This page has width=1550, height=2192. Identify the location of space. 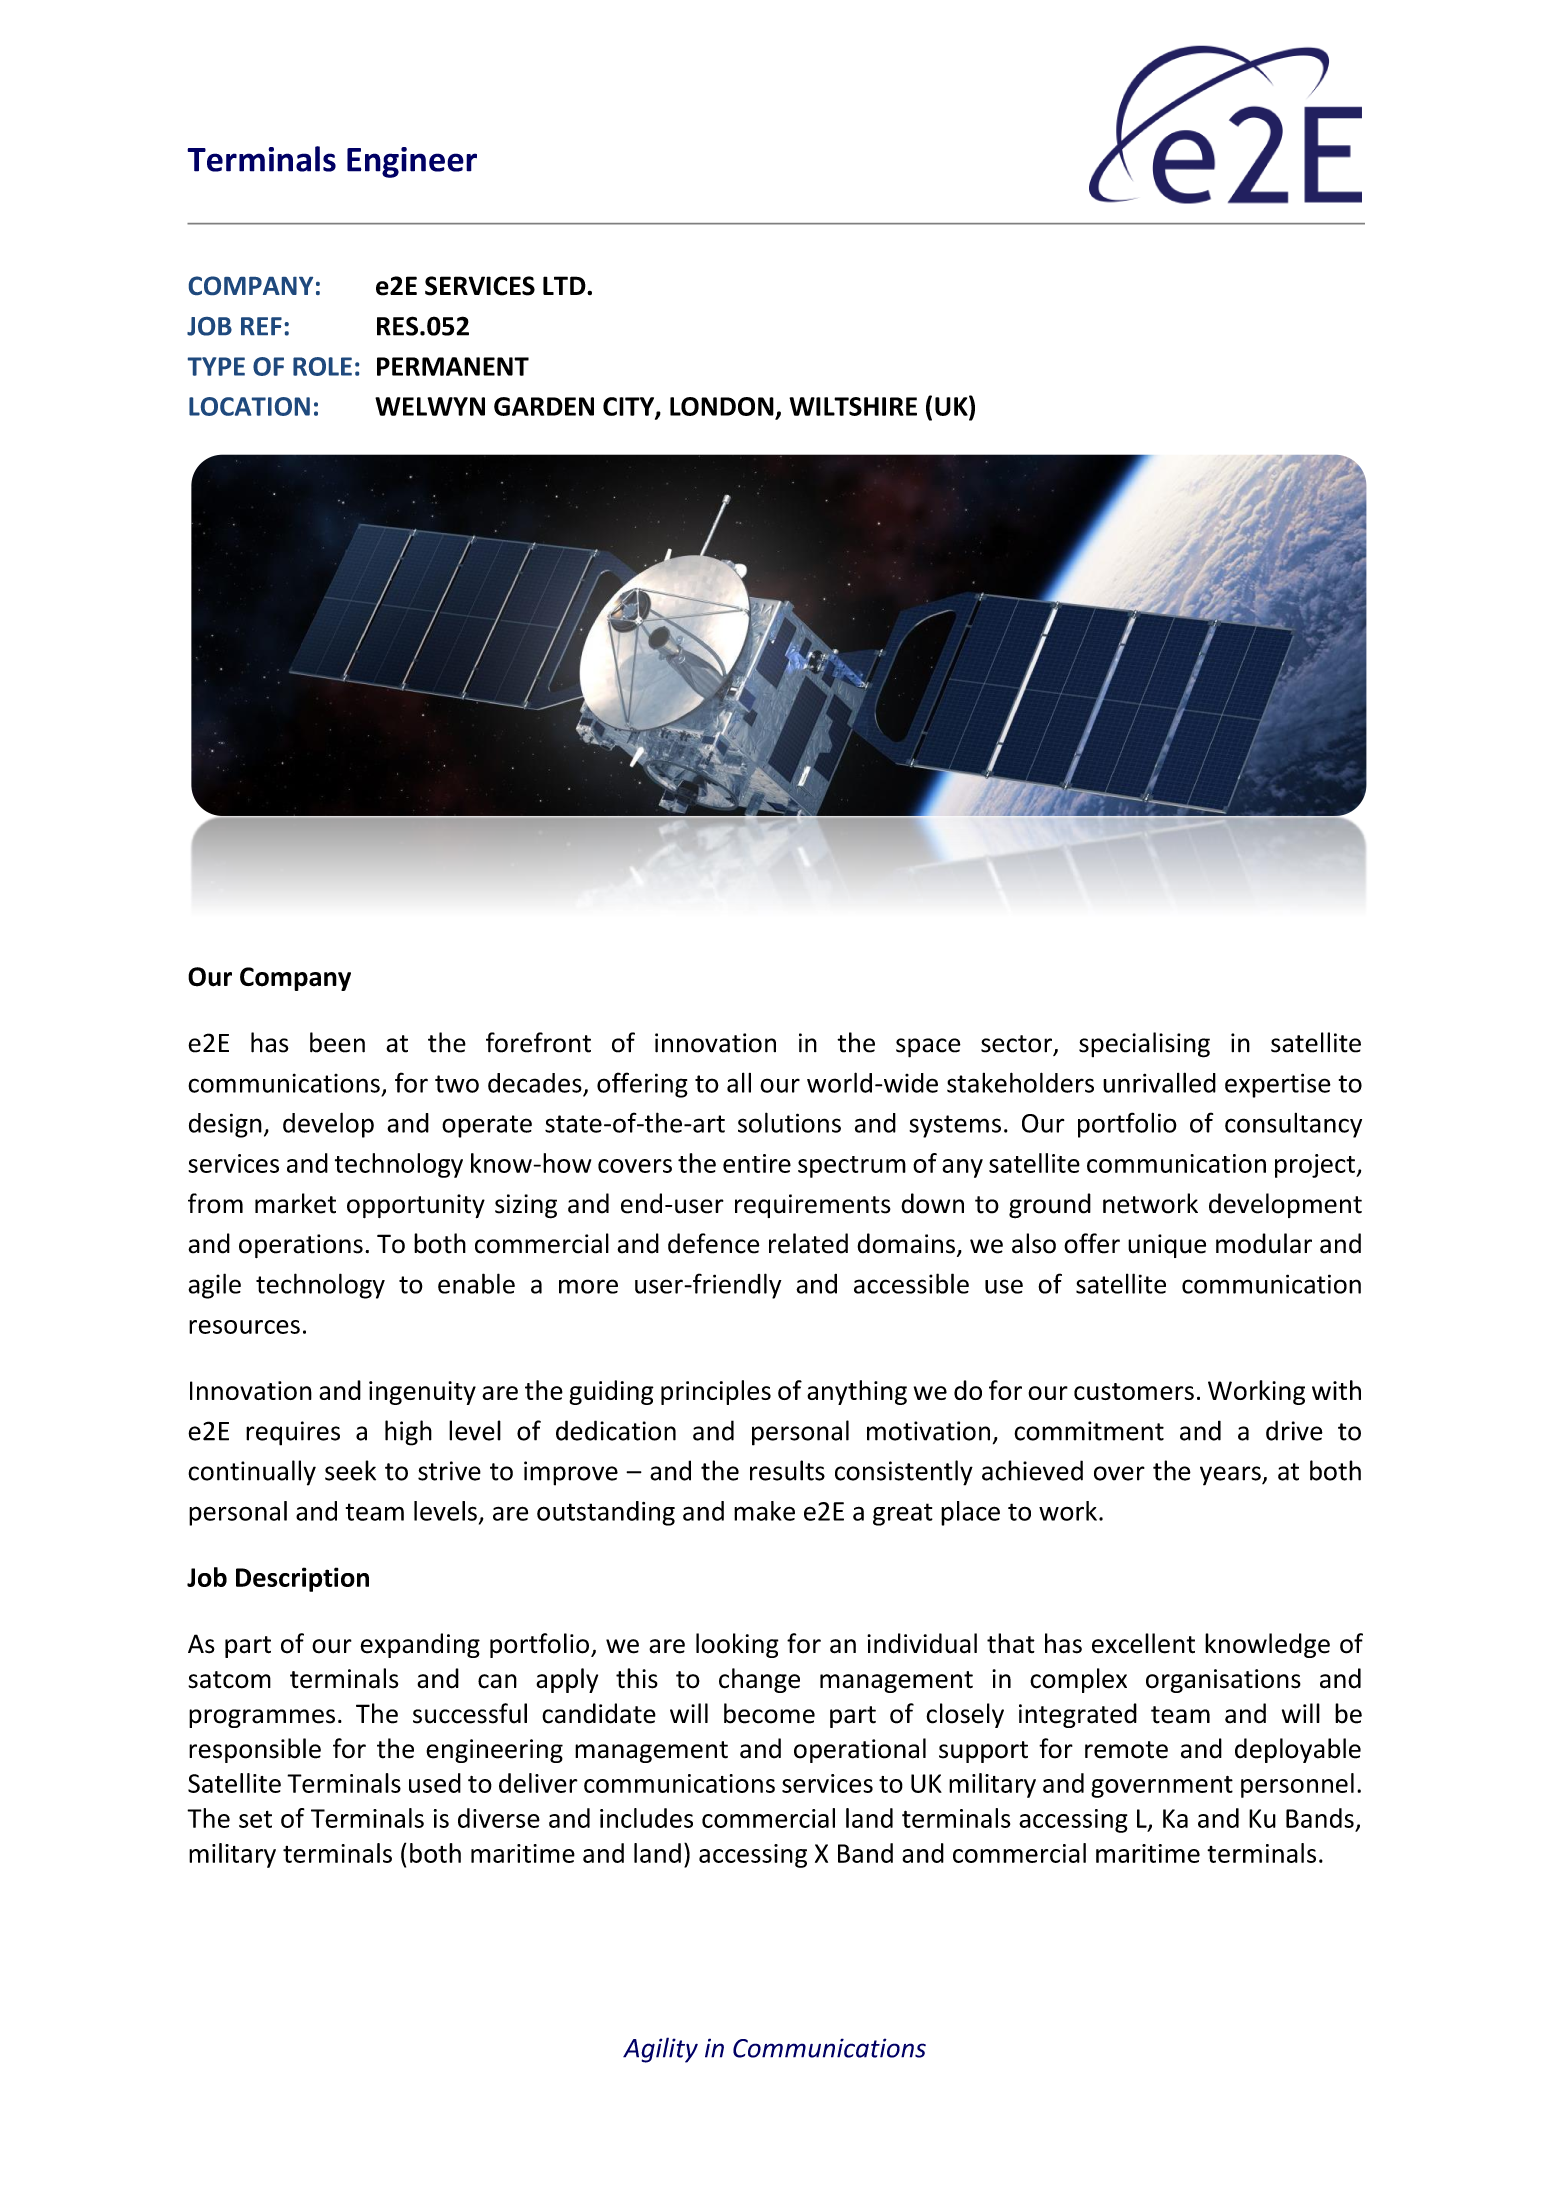
(928, 1048).
